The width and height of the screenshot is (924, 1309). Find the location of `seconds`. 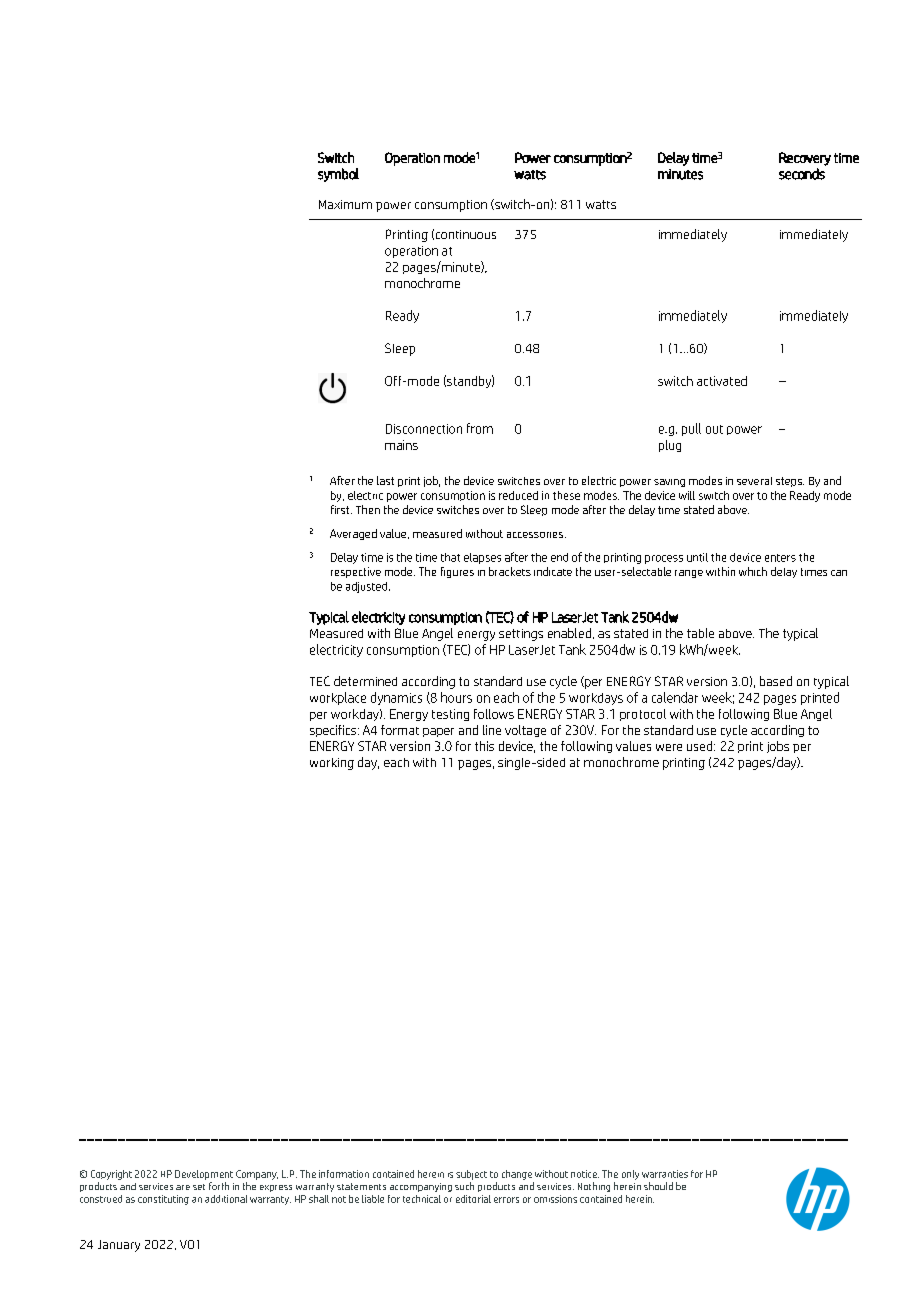

seconds is located at coordinates (802, 174).
